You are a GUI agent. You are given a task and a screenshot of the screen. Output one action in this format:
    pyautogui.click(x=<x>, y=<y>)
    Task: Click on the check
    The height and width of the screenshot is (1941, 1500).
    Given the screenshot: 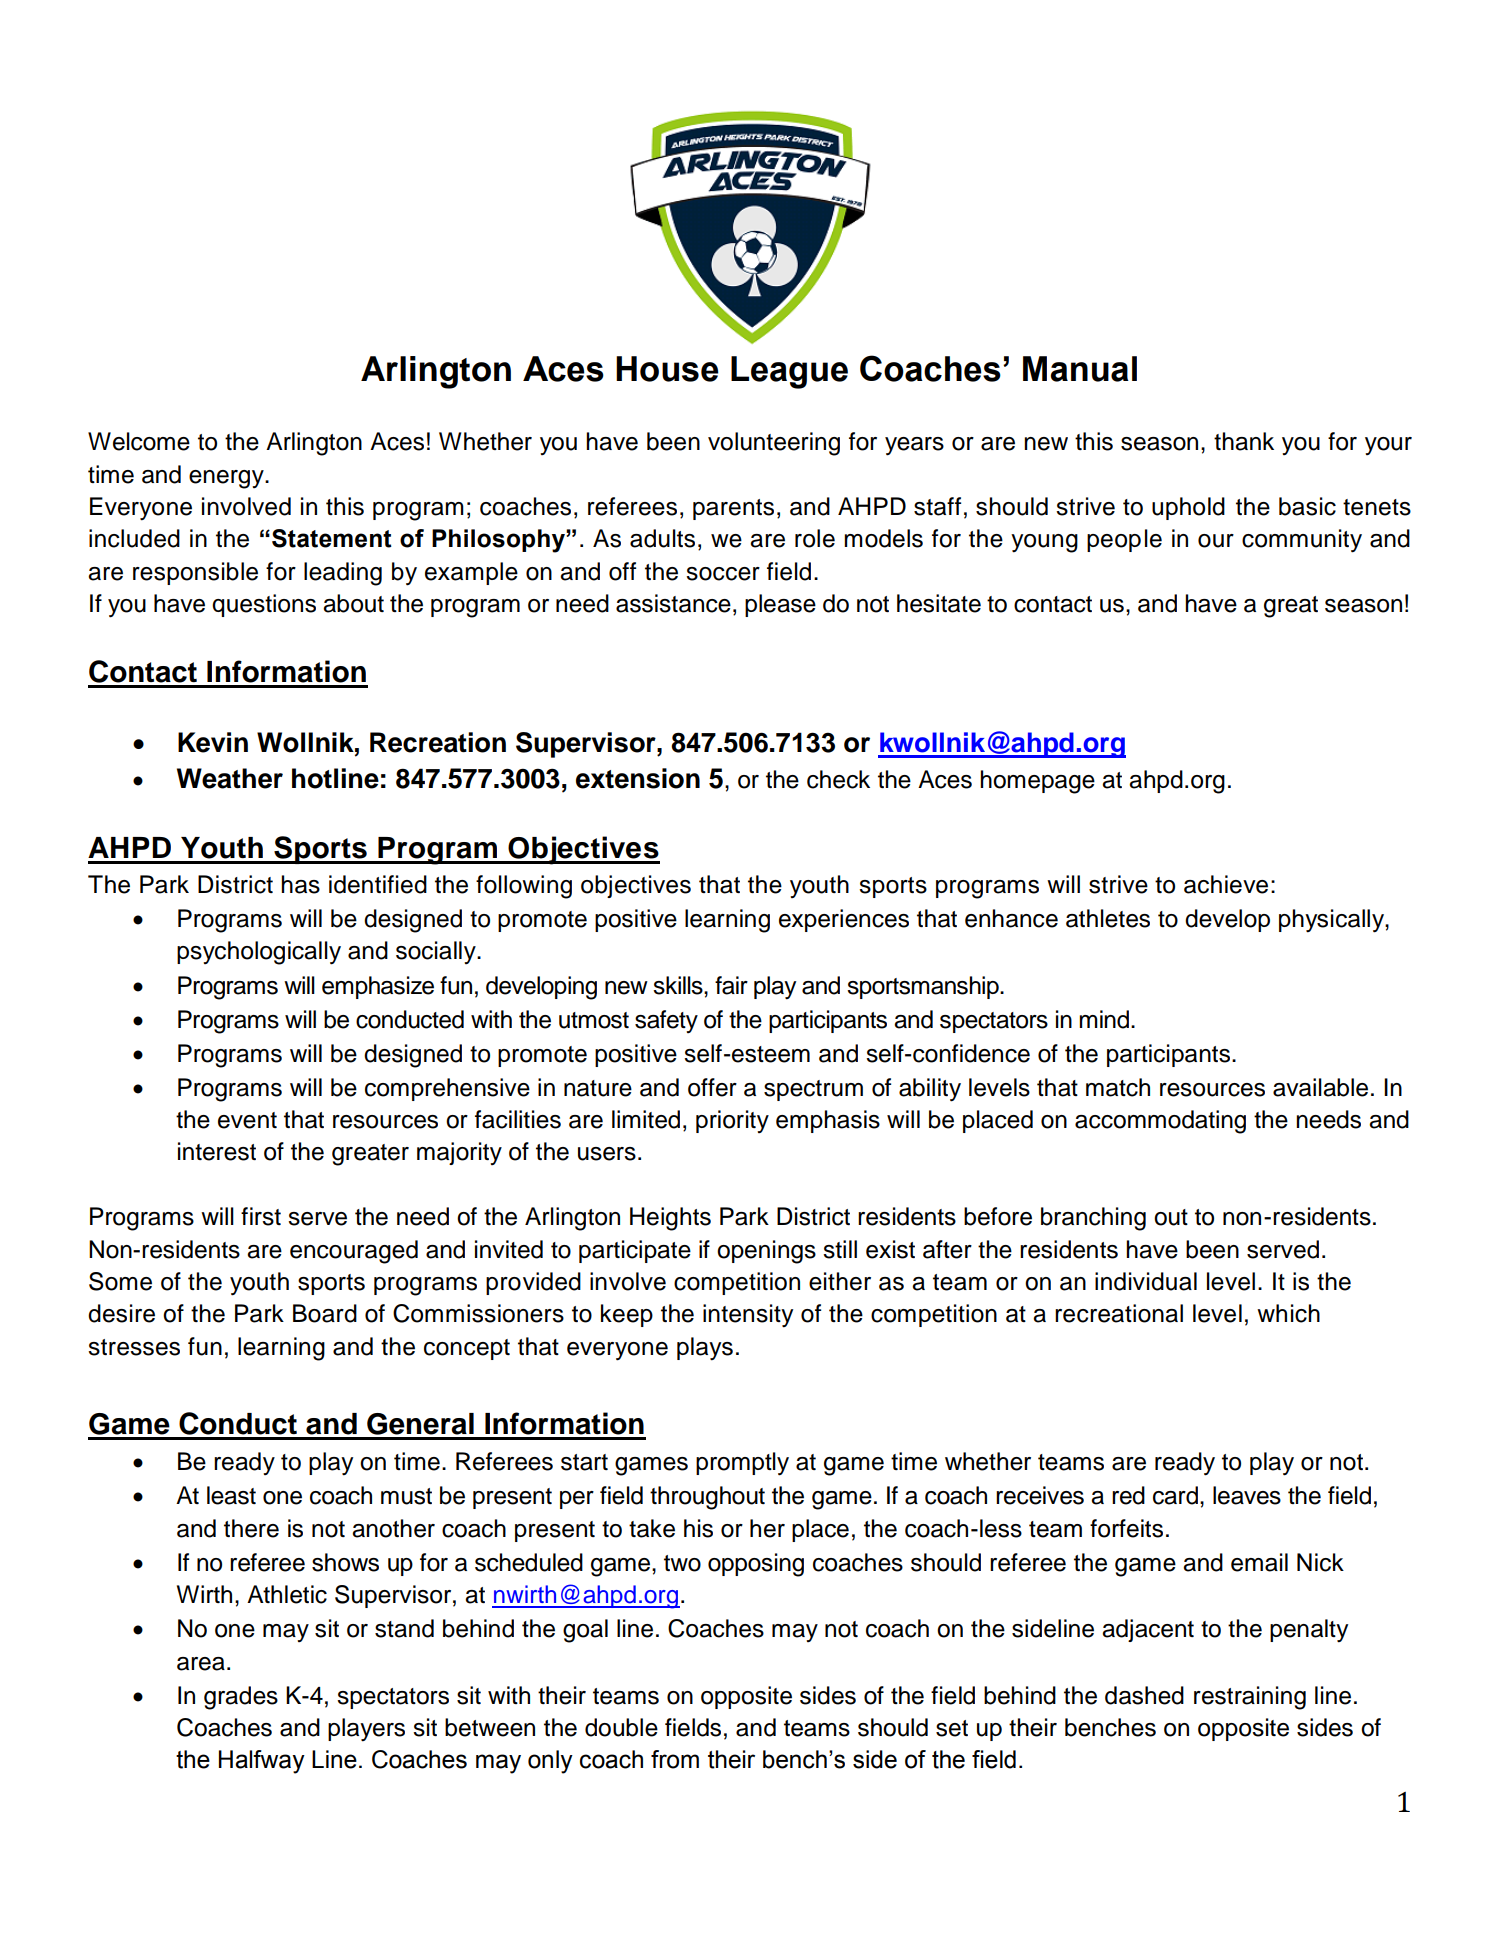 What is the action you would take?
    pyautogui.click(x=838, y=779)
